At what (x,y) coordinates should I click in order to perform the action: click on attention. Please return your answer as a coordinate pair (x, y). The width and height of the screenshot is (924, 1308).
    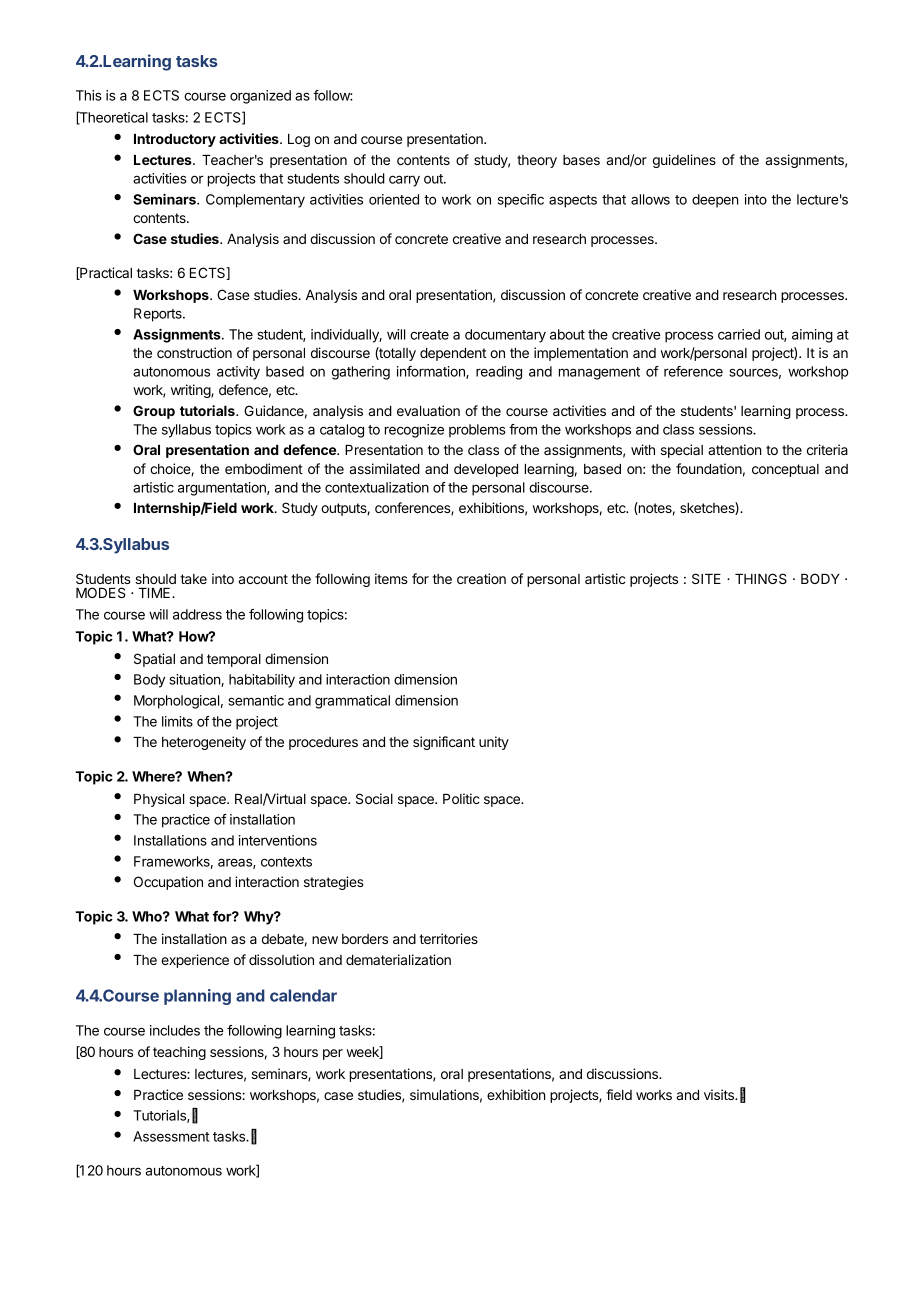
    Looking at the image, I should click on (734, 449).
